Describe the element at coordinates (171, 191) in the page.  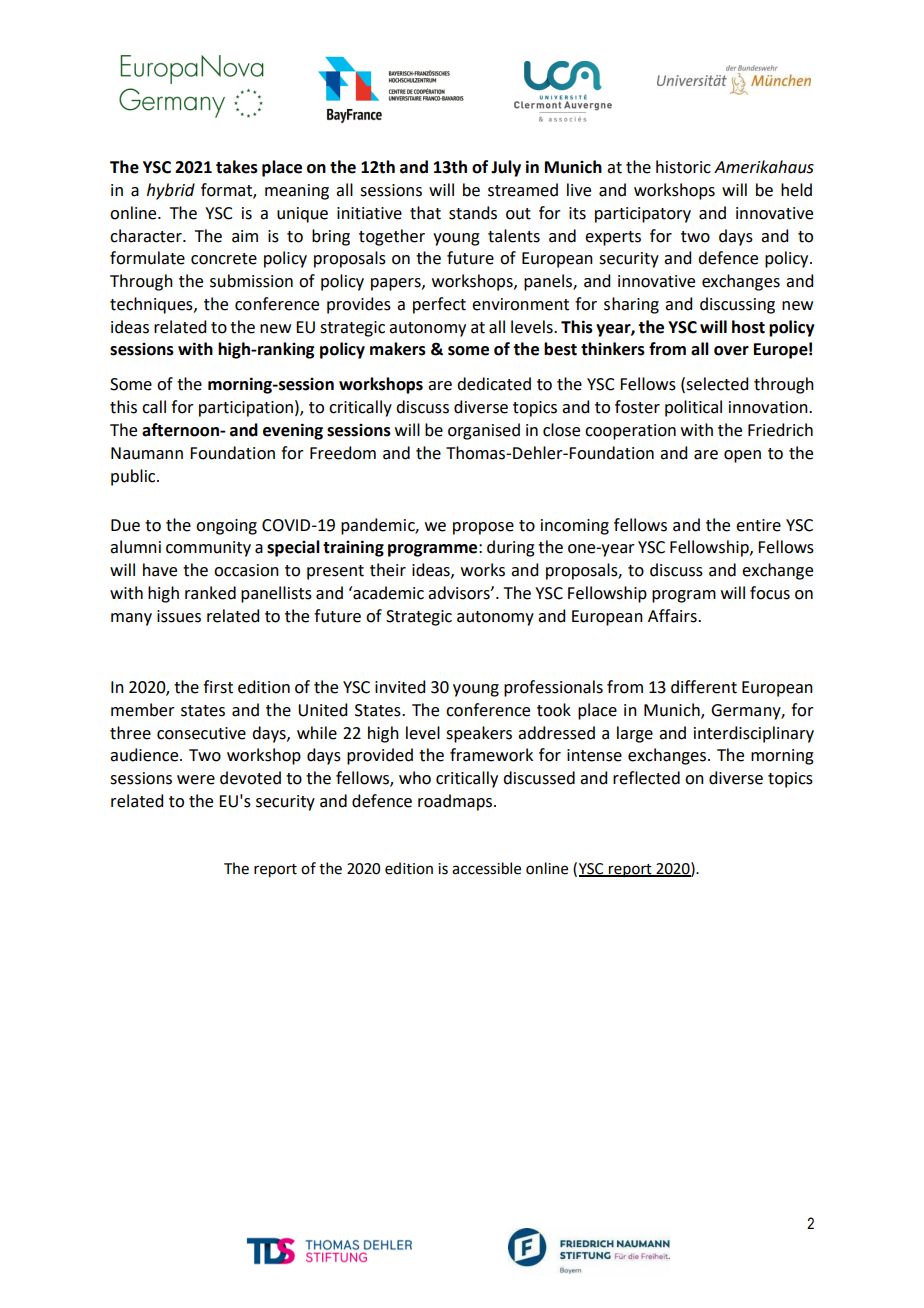
I see `hybrid` at that location.
